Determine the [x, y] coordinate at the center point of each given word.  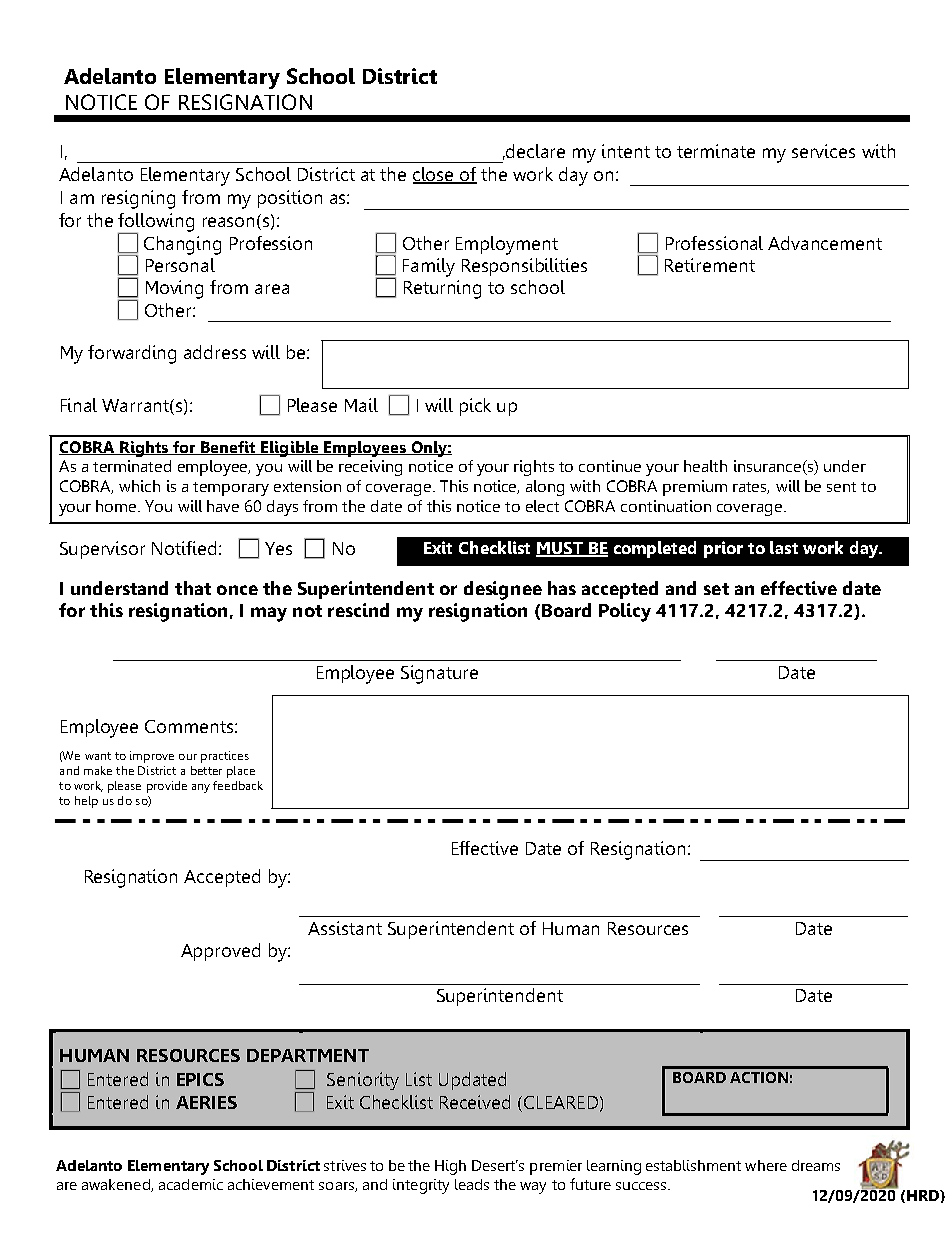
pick [475, 407]
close [435, 175]
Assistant [345, 928]
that [193, 588]
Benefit [228, 448]
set [716, 589]
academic [191, 1184]
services [823, 151]
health [705, 466]
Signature [439, 674]
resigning [138, 199]
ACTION [759, 1077]
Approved [220, 952]
